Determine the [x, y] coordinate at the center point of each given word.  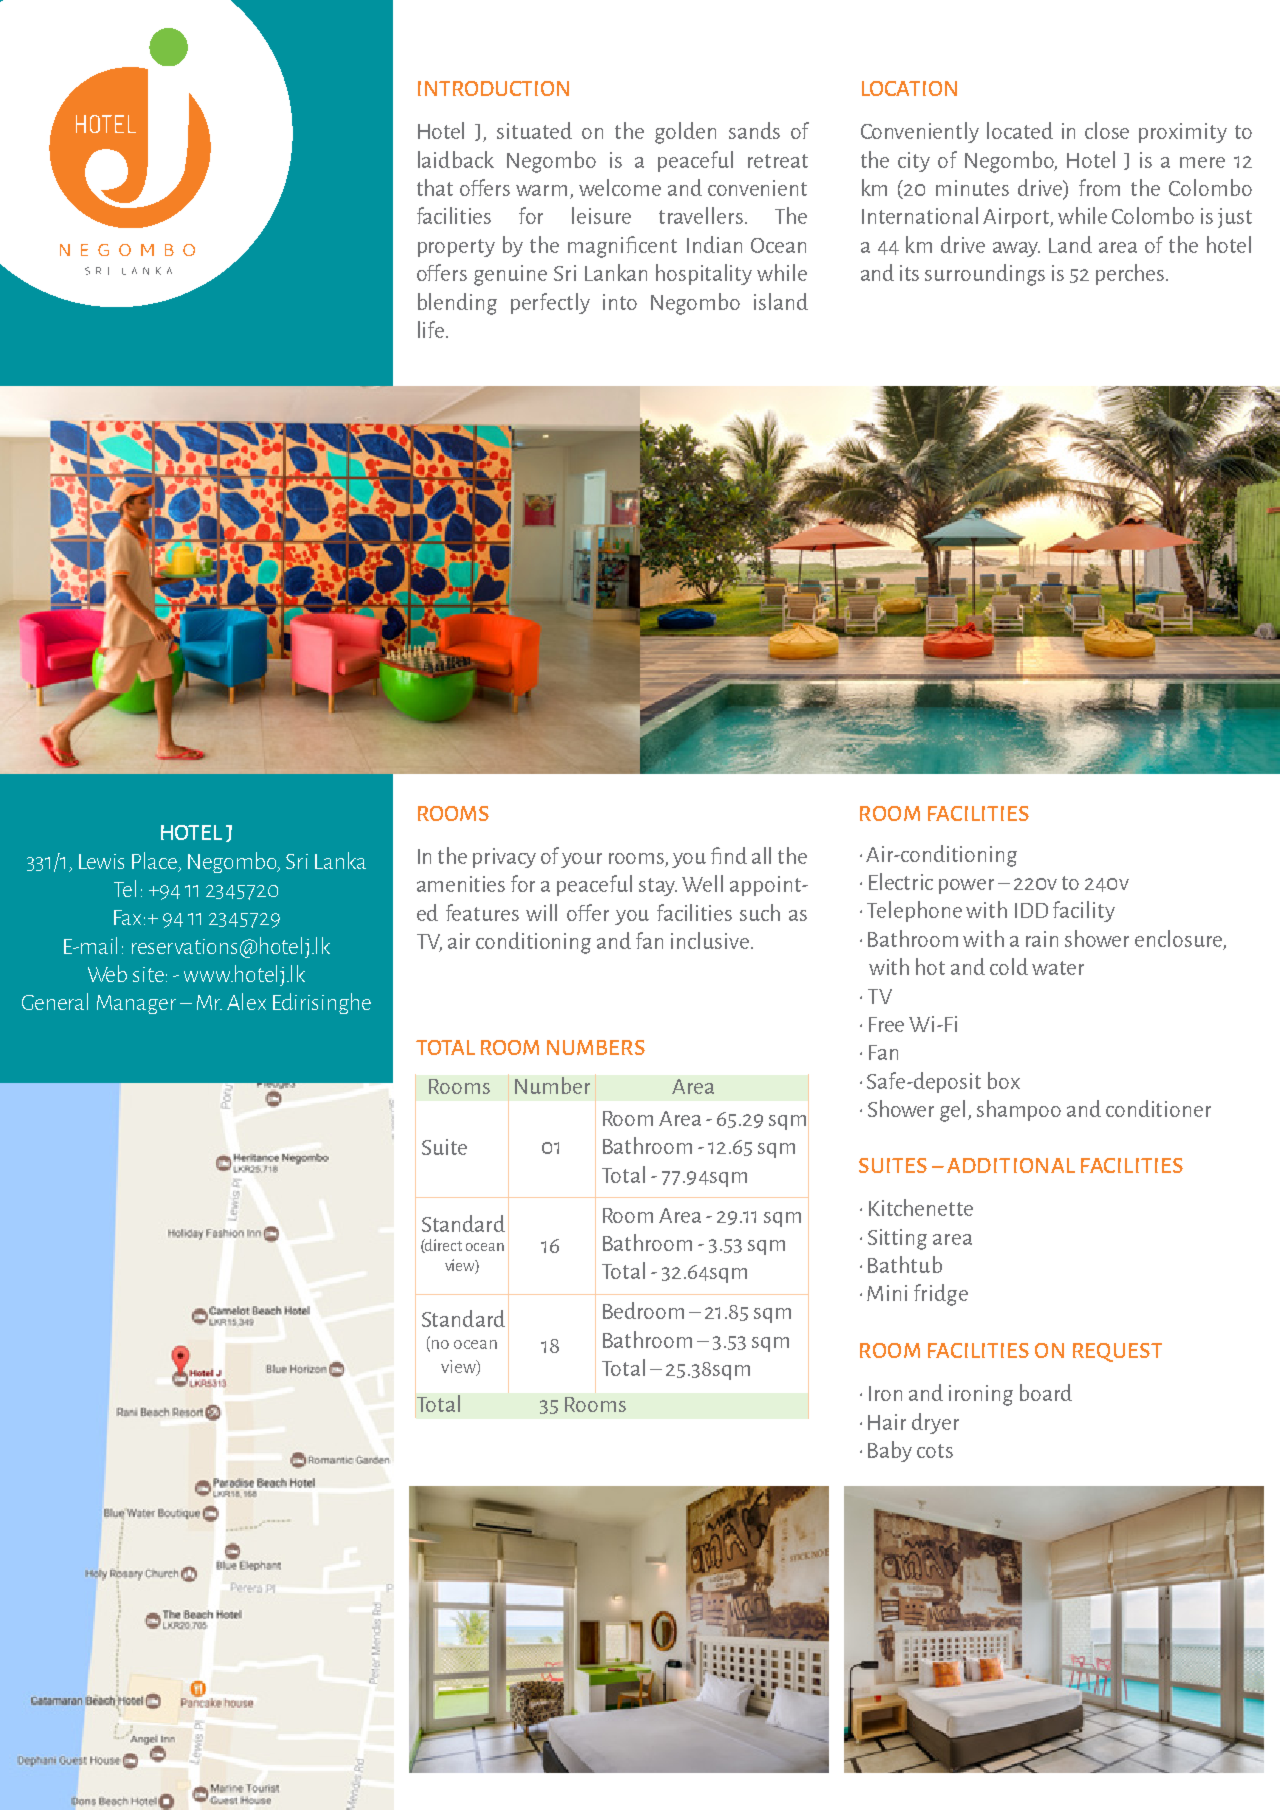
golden [685, 133]
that [435, 187]
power [966, 886]
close [1107, 130]
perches [1130, 274]
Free [886, 1024]
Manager [136, 1004]
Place [156, 861]
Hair [887, 1422]
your [581, 860]
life [431, 329]
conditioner [1158, 1108]
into [620, 302]
